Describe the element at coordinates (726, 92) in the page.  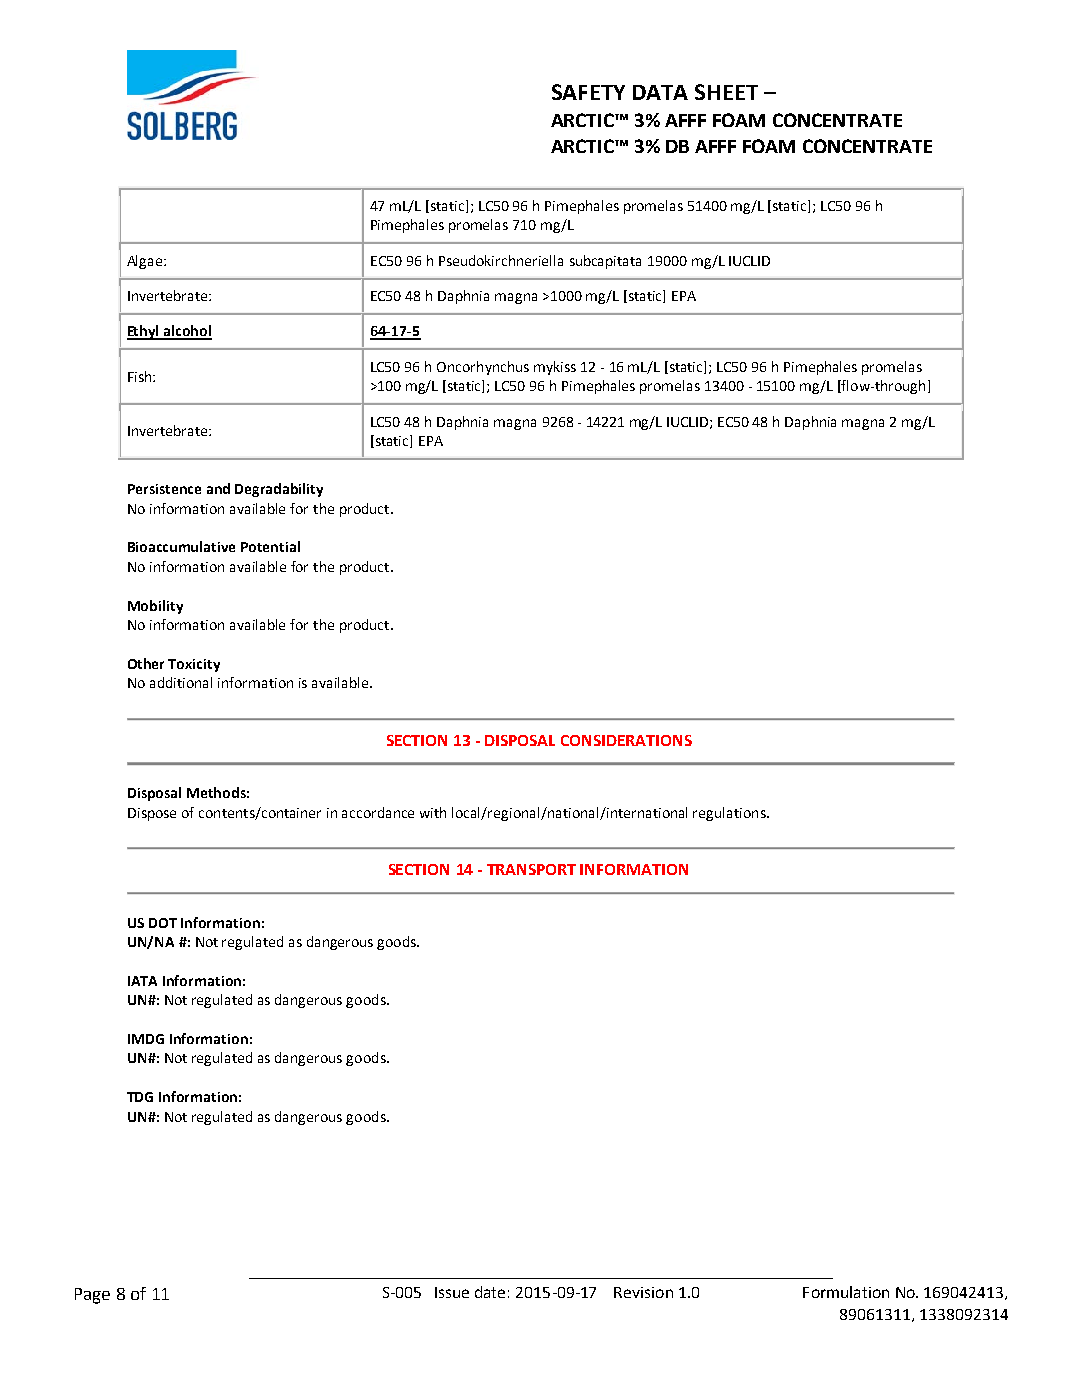
I see `SHEET` at that location.
